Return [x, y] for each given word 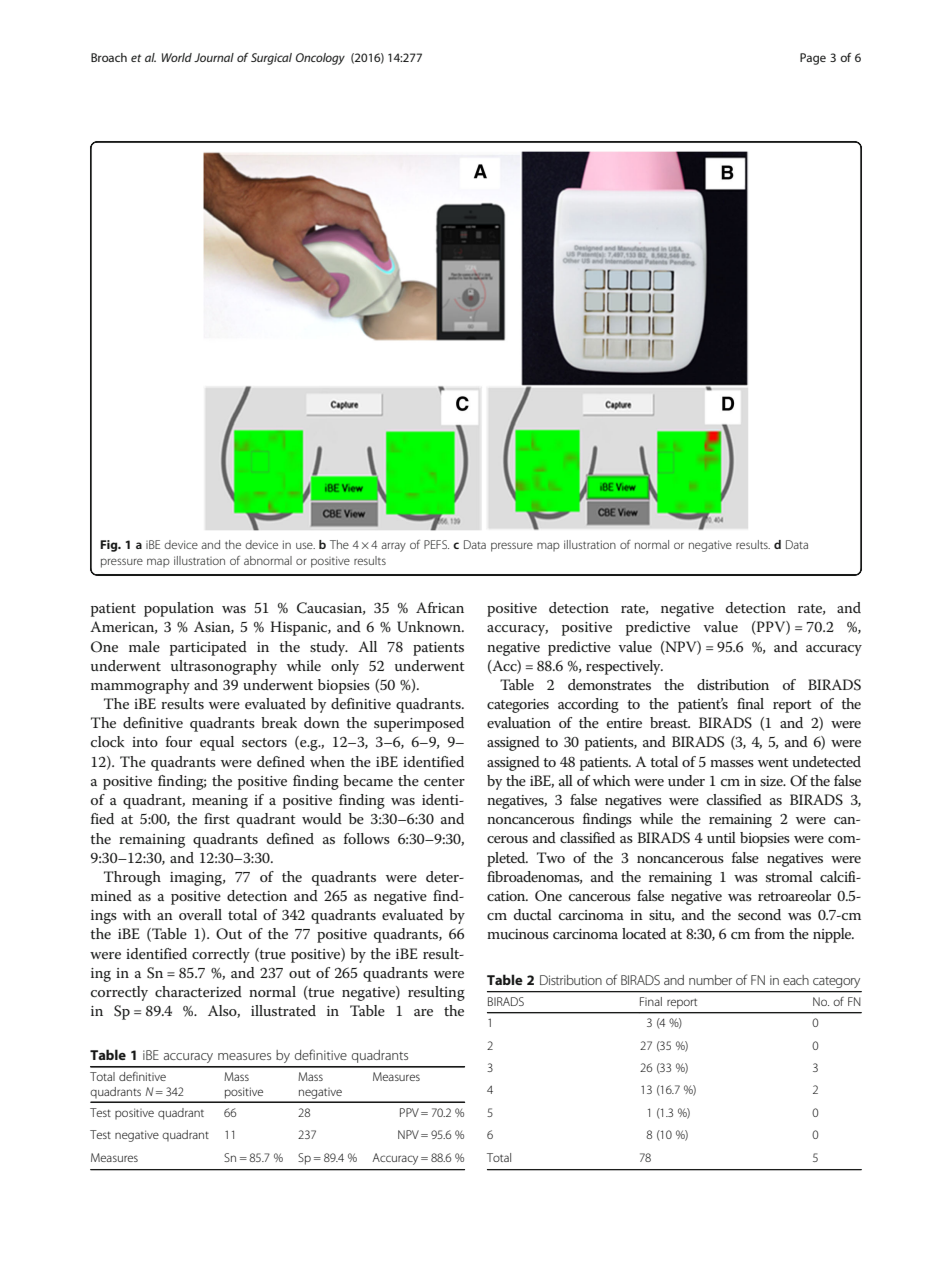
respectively [624, 667]
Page [813, 59]
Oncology [320, 59]
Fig [110, 546]
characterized [198, 991]
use [305, 545]
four [179, 741]
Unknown [430, 627]
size [772, 781]
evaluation [519, 722]
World [177, 57]
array [393, 547]
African [440, 607]
